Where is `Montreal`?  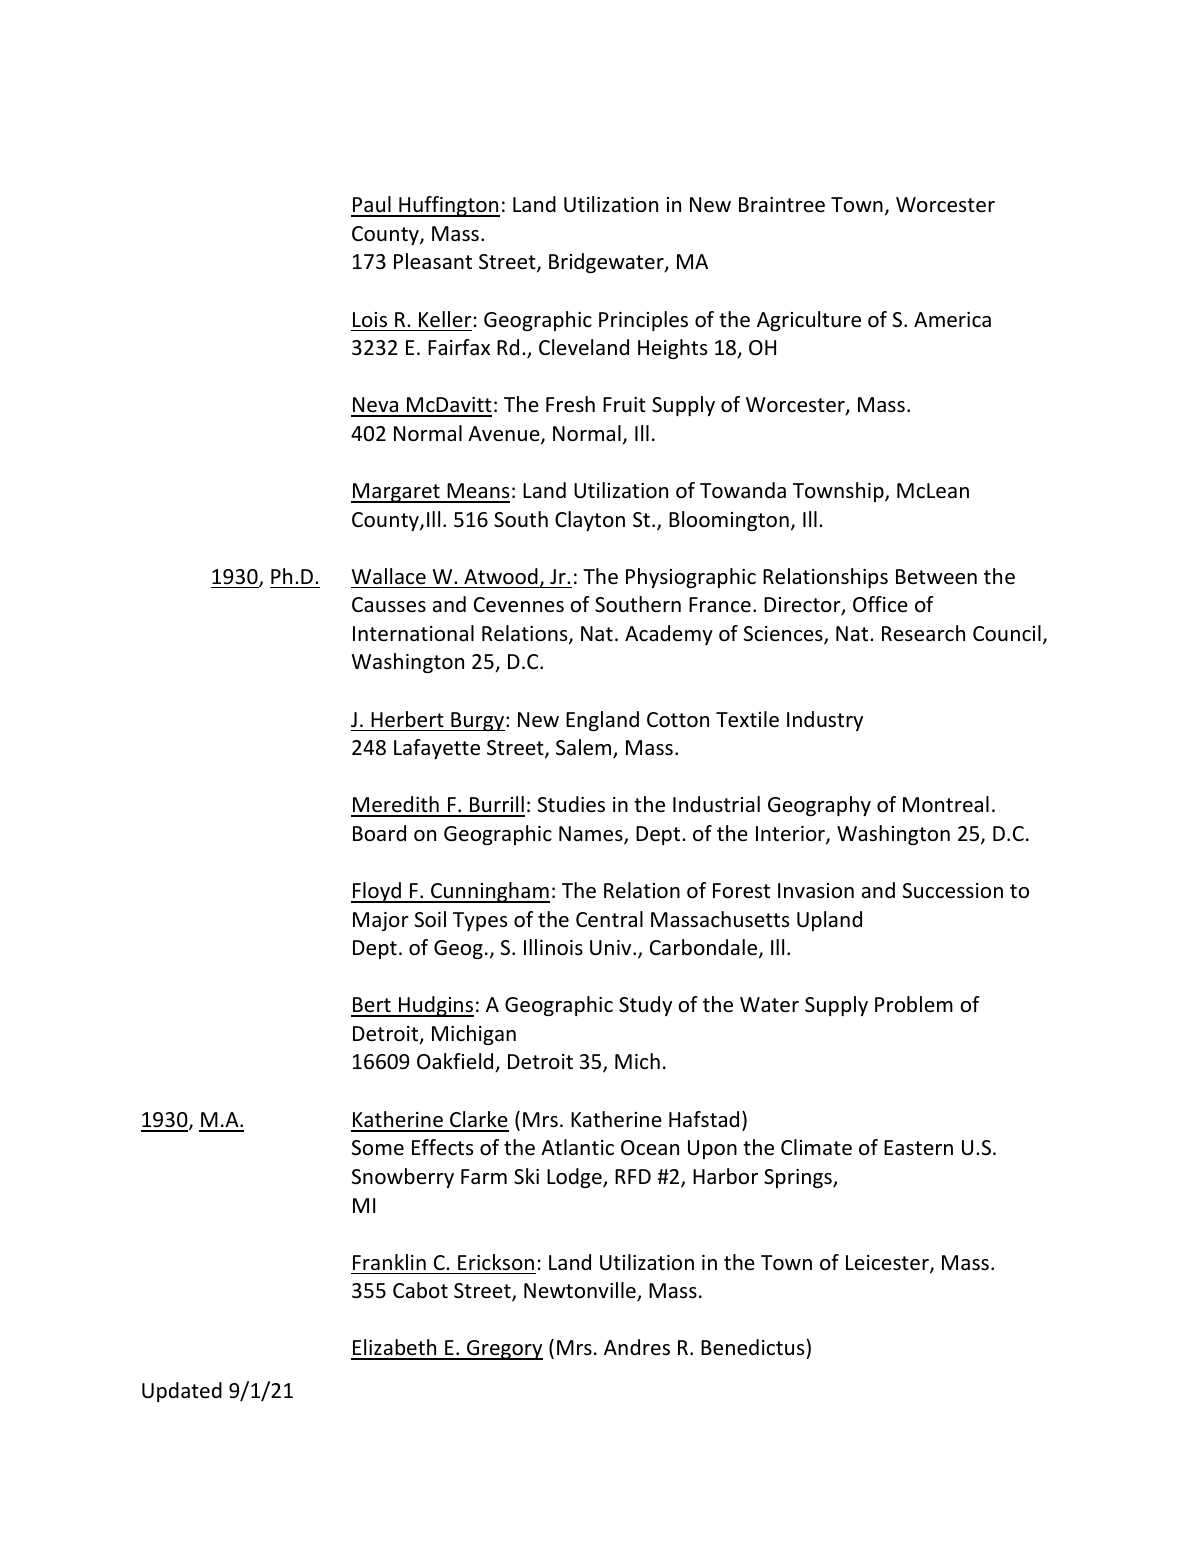
Montreal is located at coordinates (946, 804).
